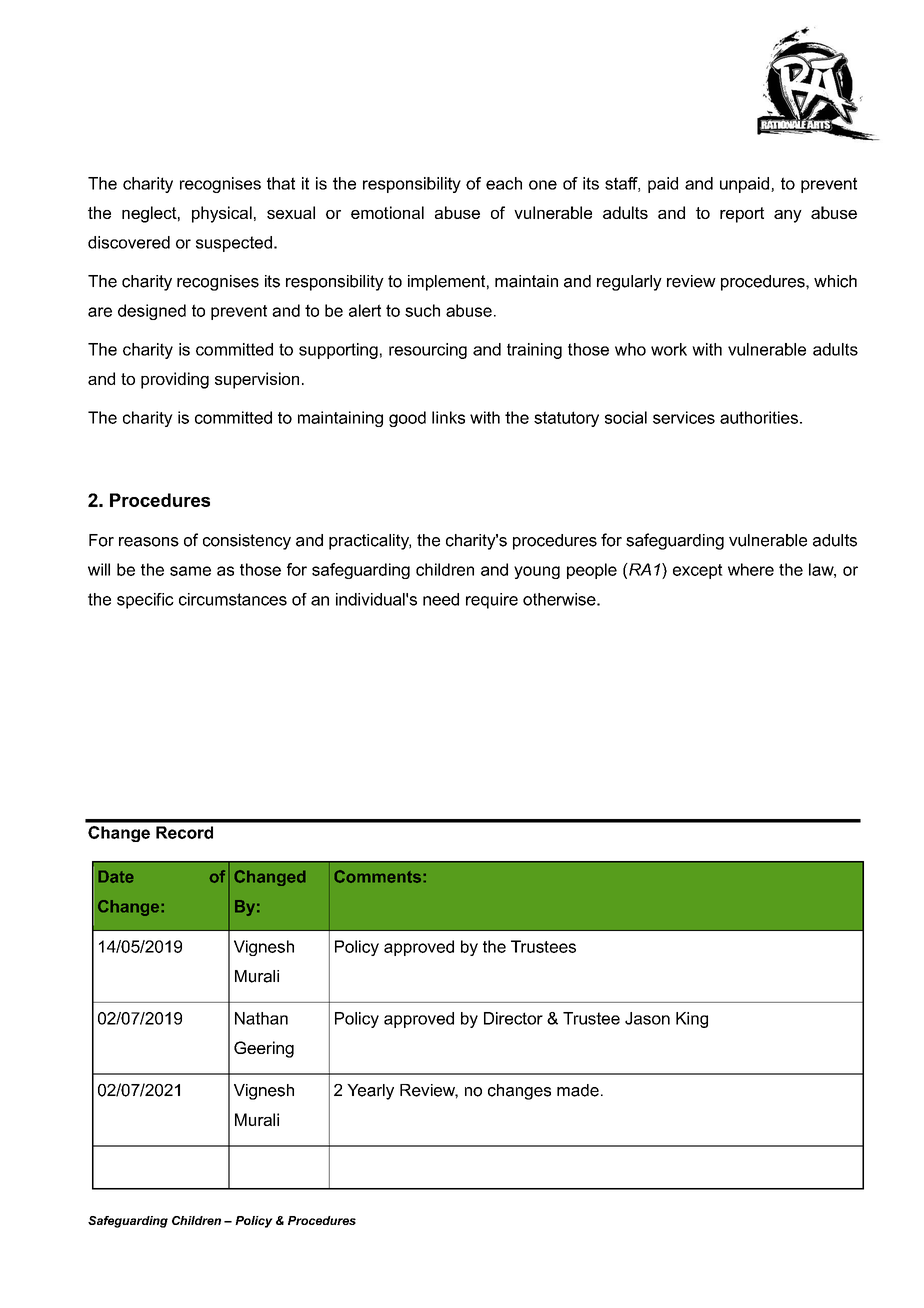 The height and width of the image is (1308, 924). What do you see at coordinates (492, 601) in the image?
I see `require` at bounding box center [492, 601].
